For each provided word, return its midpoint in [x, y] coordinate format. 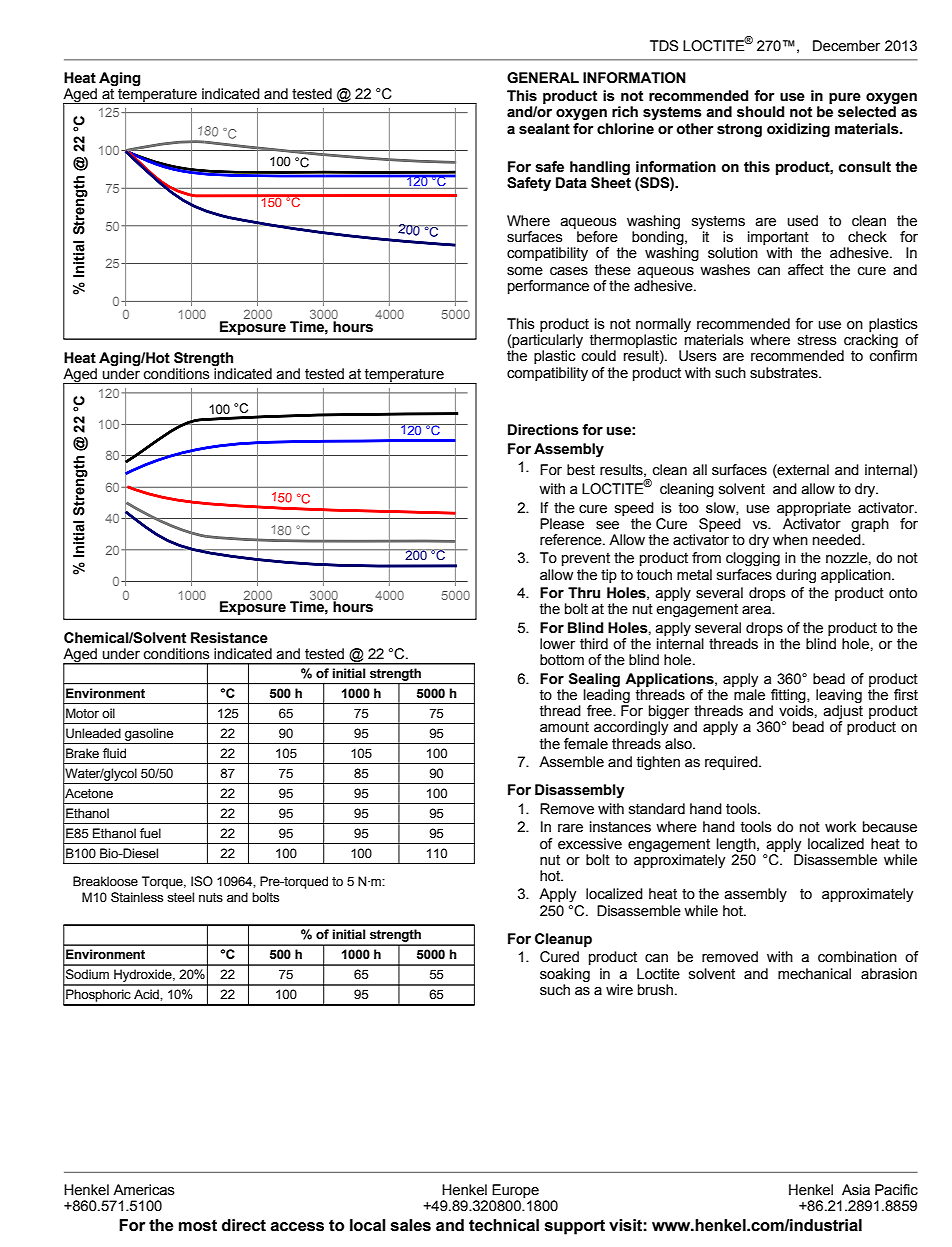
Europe [515, 1191]
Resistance [229, 638]
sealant [544, 129]
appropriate [814, 509]
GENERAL [543, 78]
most [198, 1226]
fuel [150, 833]
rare [570, 828]
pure [845, 98]
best [581, 470]
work [840, 827]
